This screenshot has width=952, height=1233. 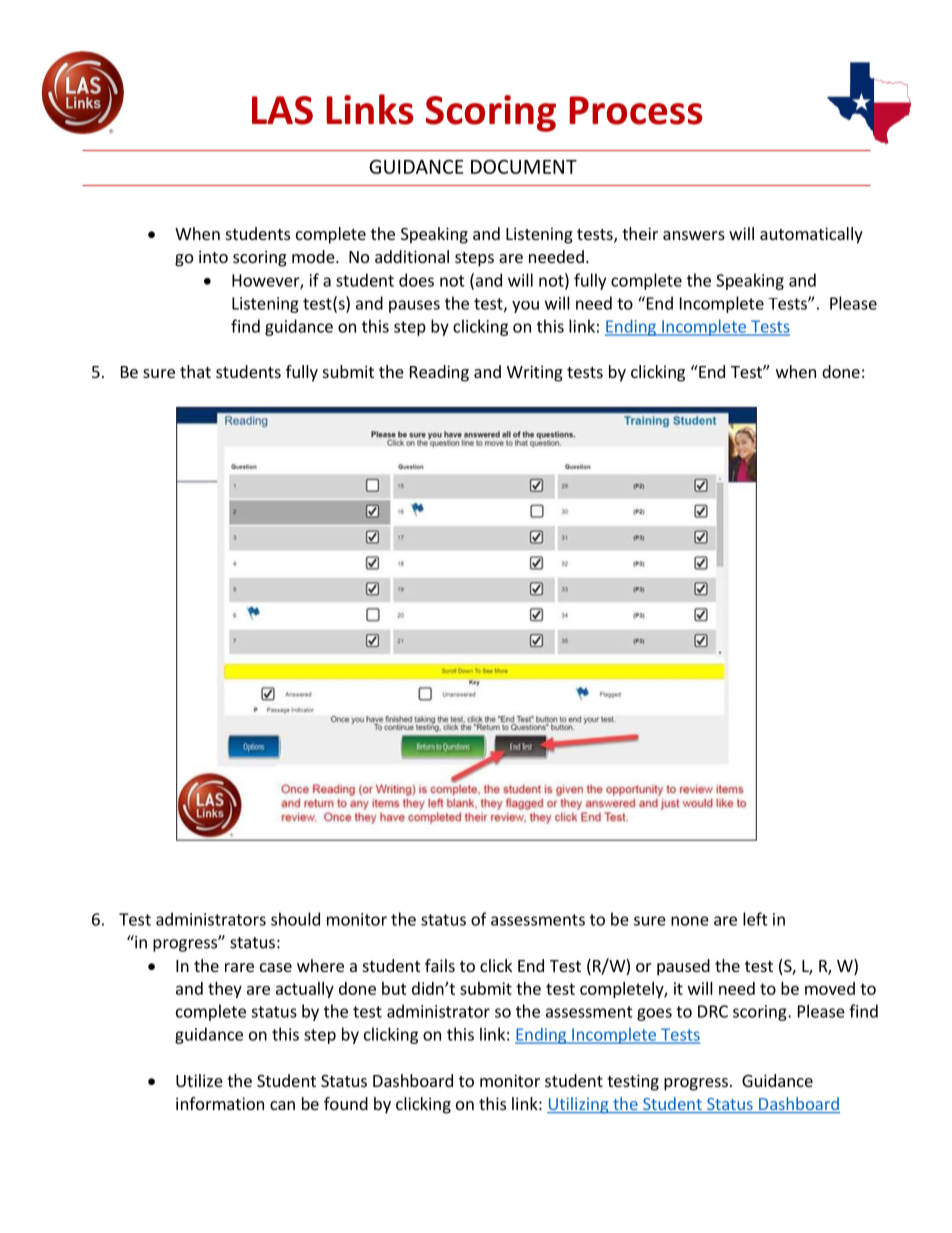 I want to click on DOCUMENT, so click(x=524, y=166).
